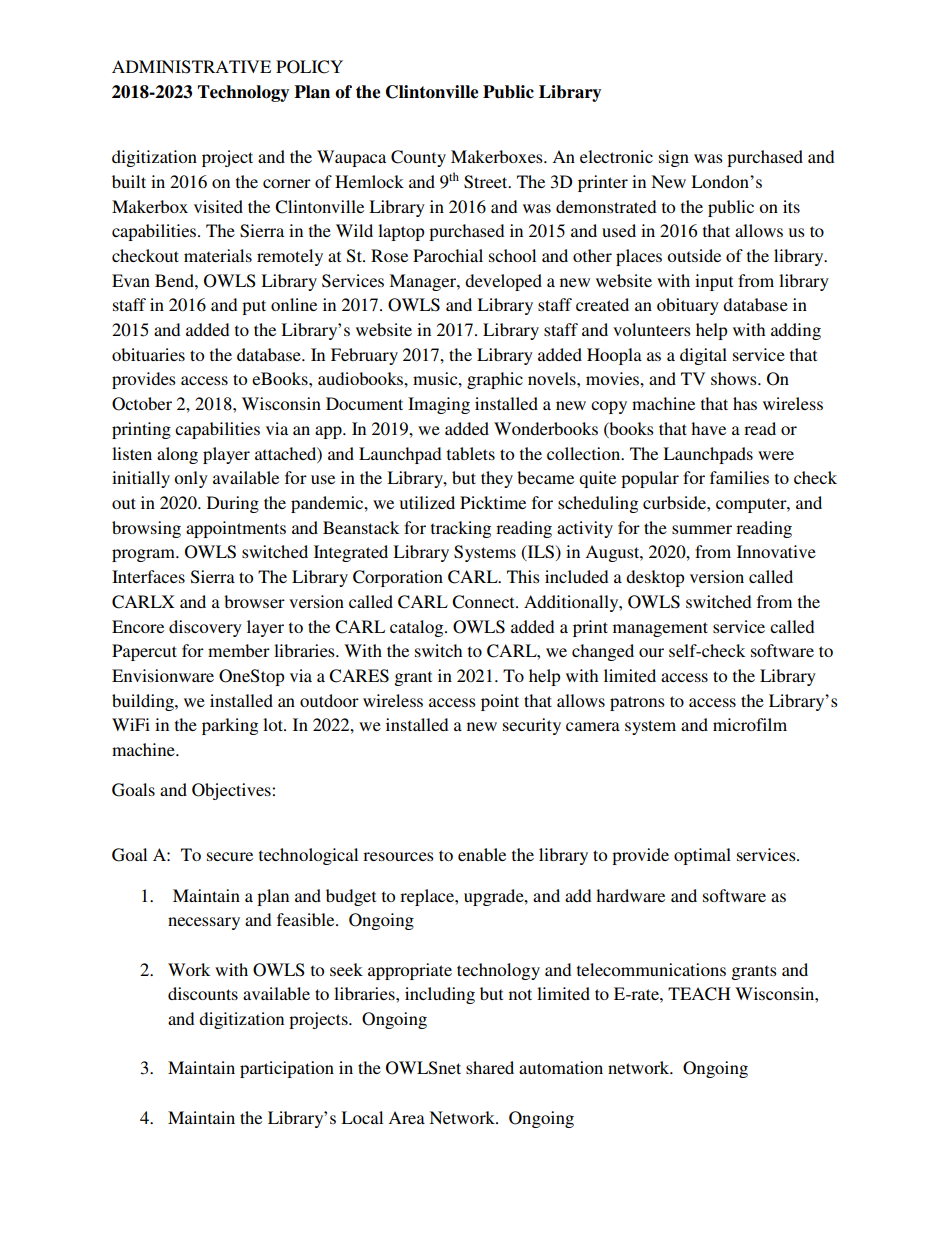 This image has height=1233, width=952. I want to click on participation, so click(287, 1069).
